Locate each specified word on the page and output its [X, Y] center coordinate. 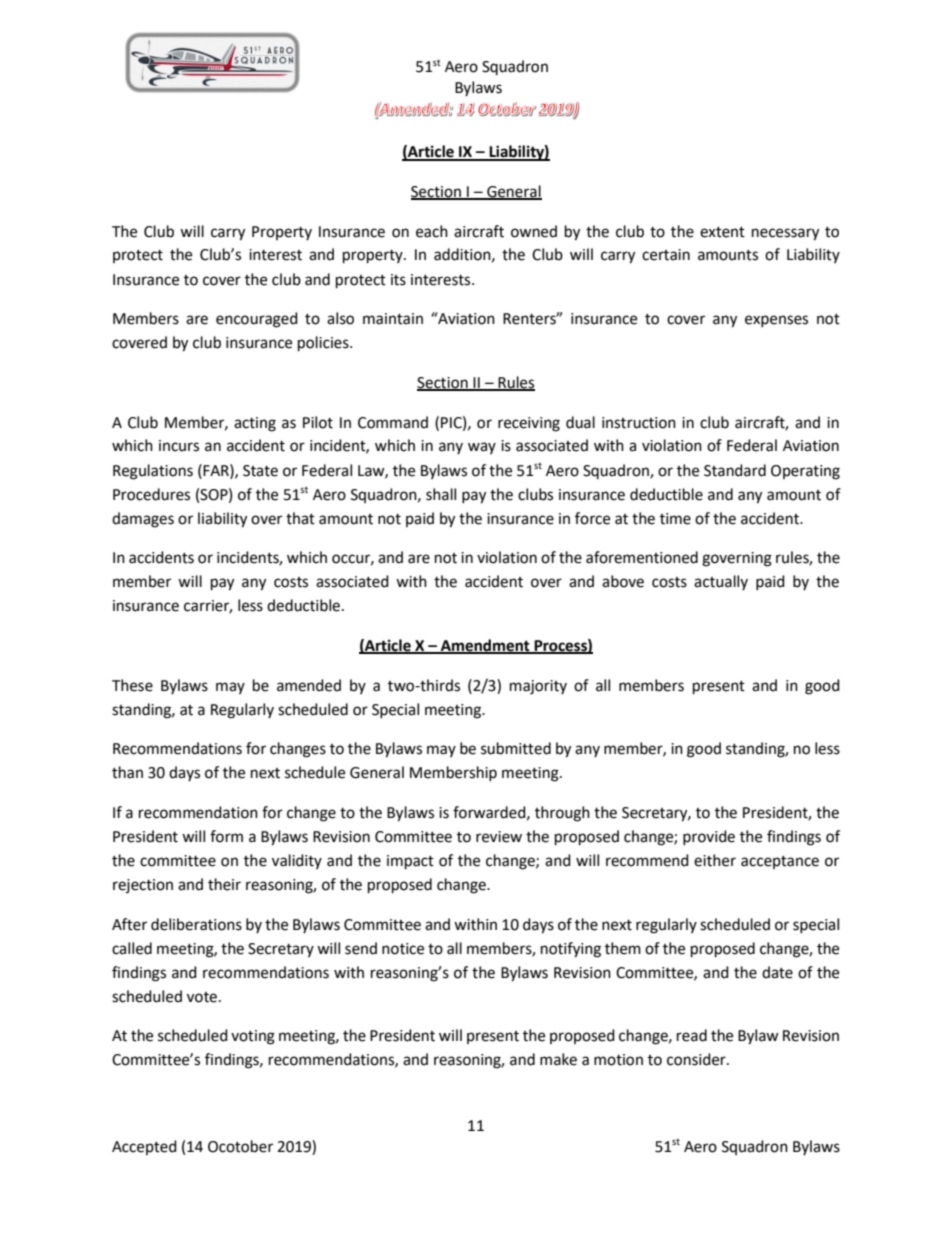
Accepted [144, 1147]
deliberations [196, 924]
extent [722, 232]
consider [697, 1059]
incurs [179, 446]
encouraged [257, 320]
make [558, 1059]
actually [721, 582]
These [132, 685]
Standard [735, 470]
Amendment [485, 646]
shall [441, 494]
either [715, 860]
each [432, 231]
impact [410, 862]
